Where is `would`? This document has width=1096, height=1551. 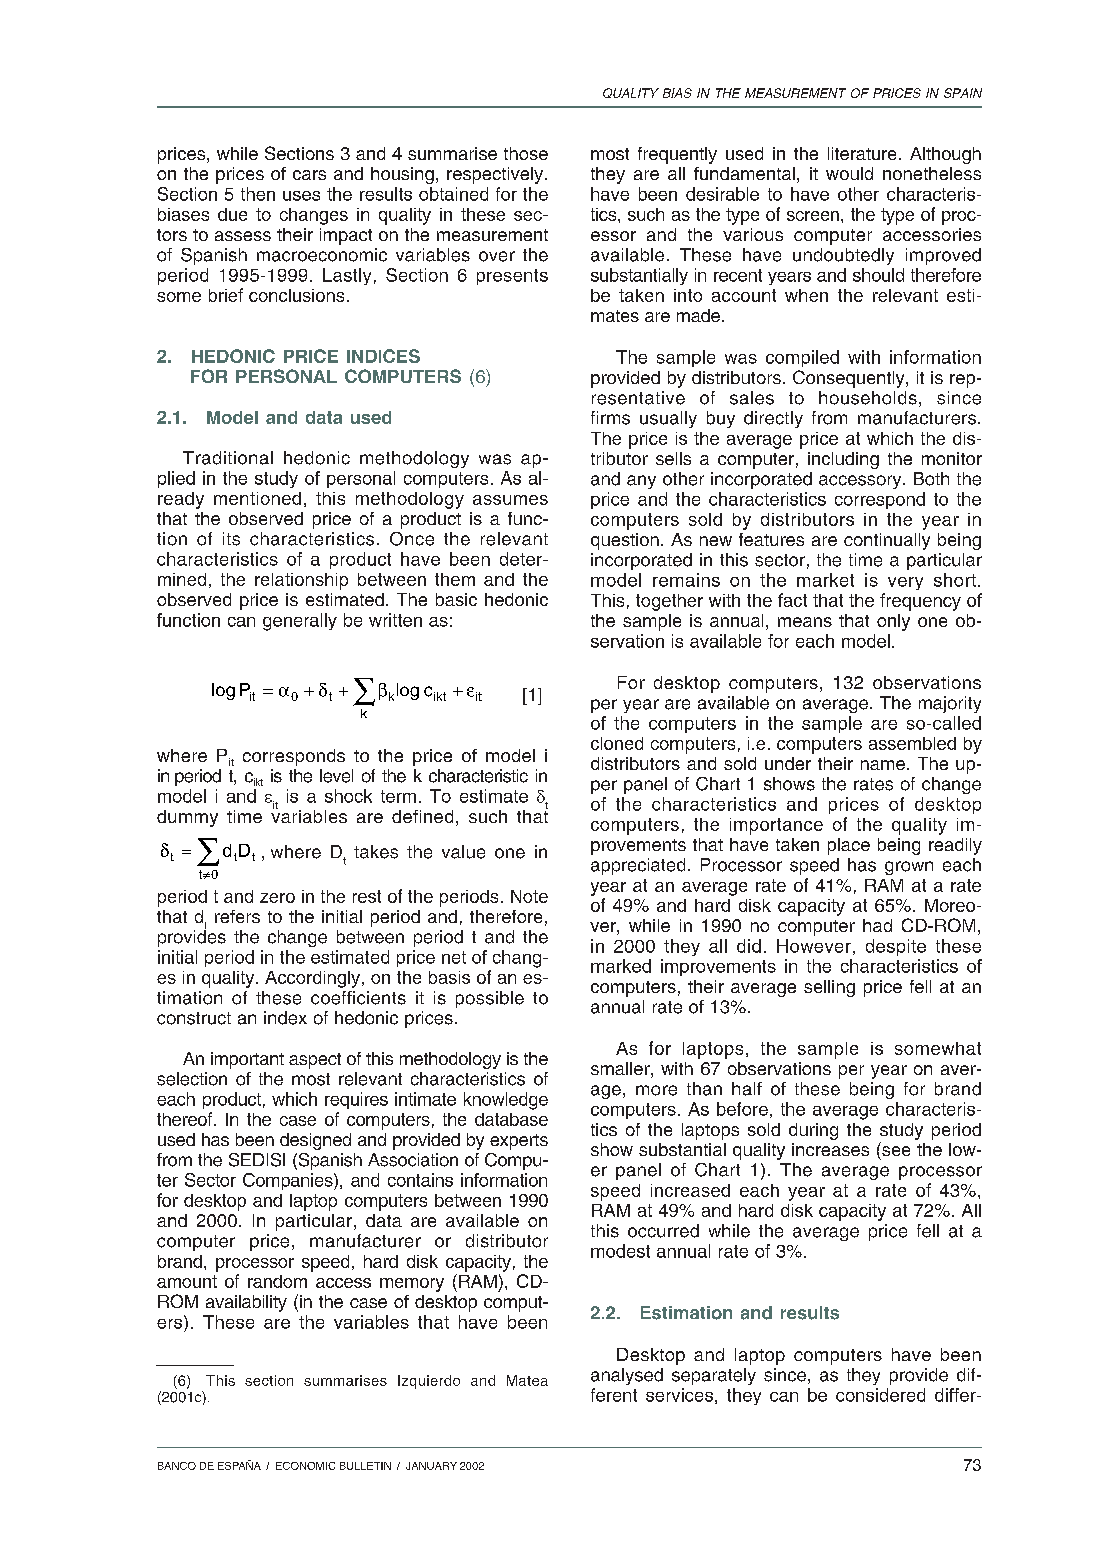
would is located at coordinates (849, 173).
